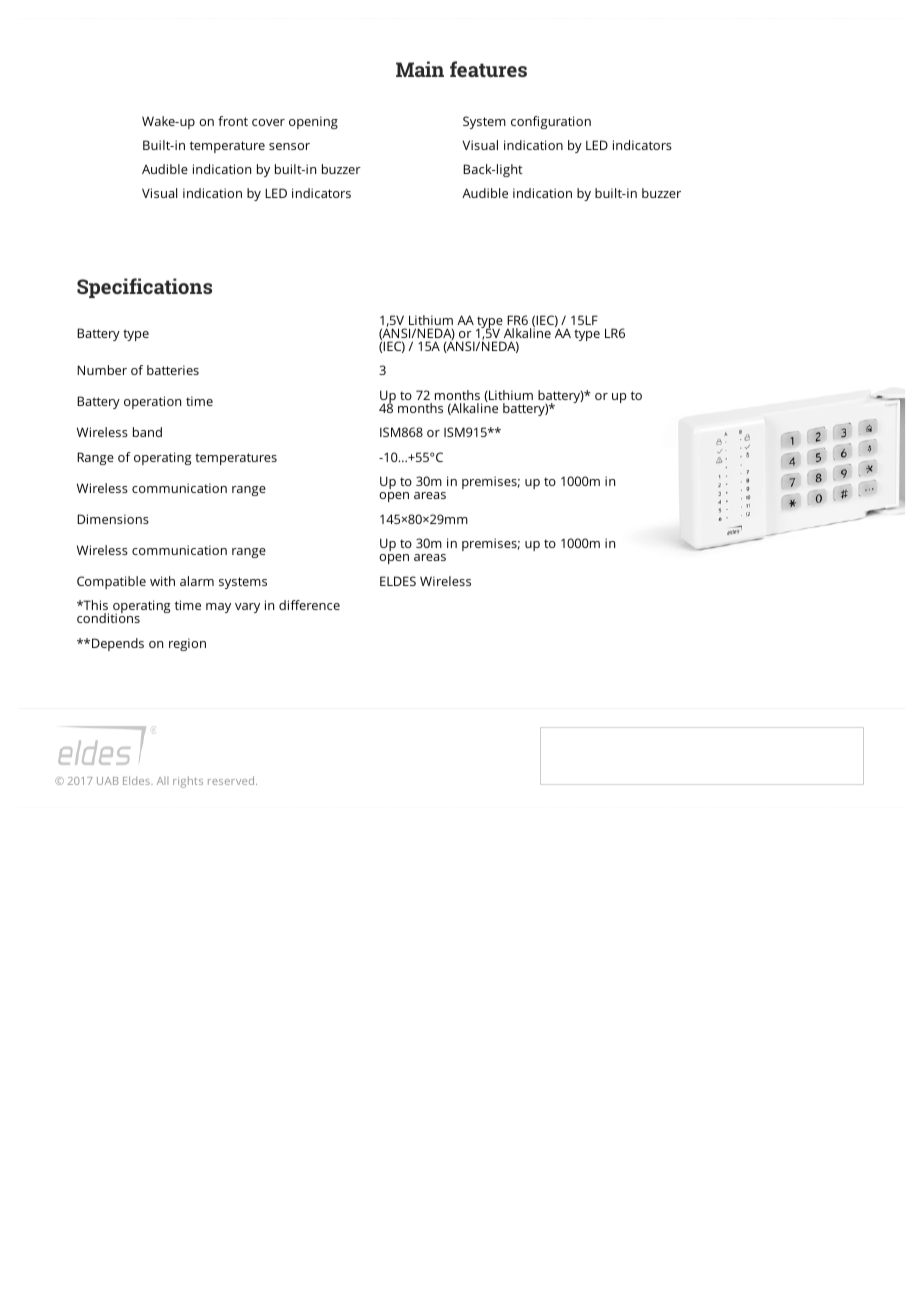  Describe the element at coordinates (233, 121) in the document. I see `front` at that location.
